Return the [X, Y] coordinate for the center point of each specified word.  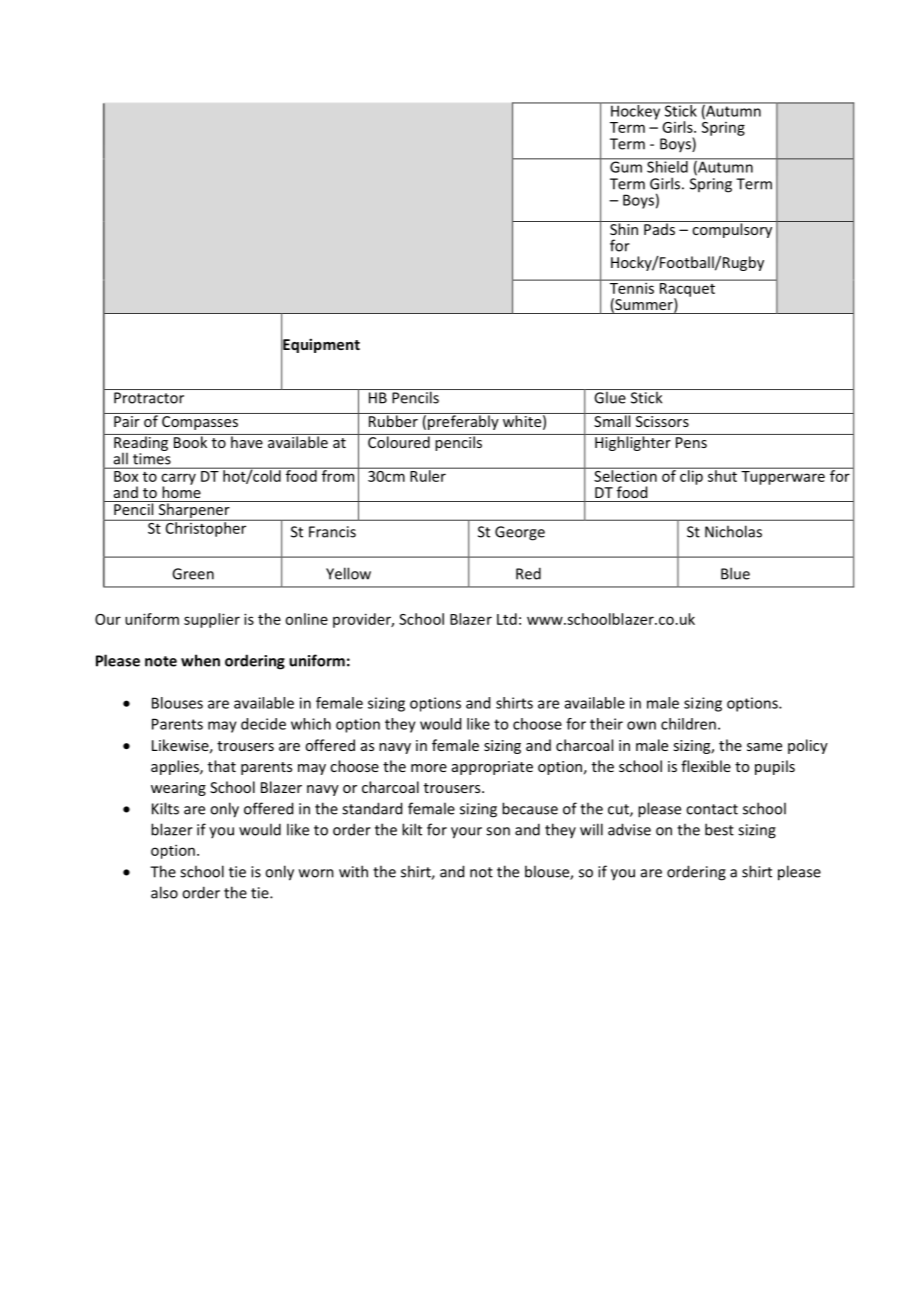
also [164, 892]
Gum [626, 166]
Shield [667, 165]
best [719, 829]
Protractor [149, 398]
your [466, 833]
